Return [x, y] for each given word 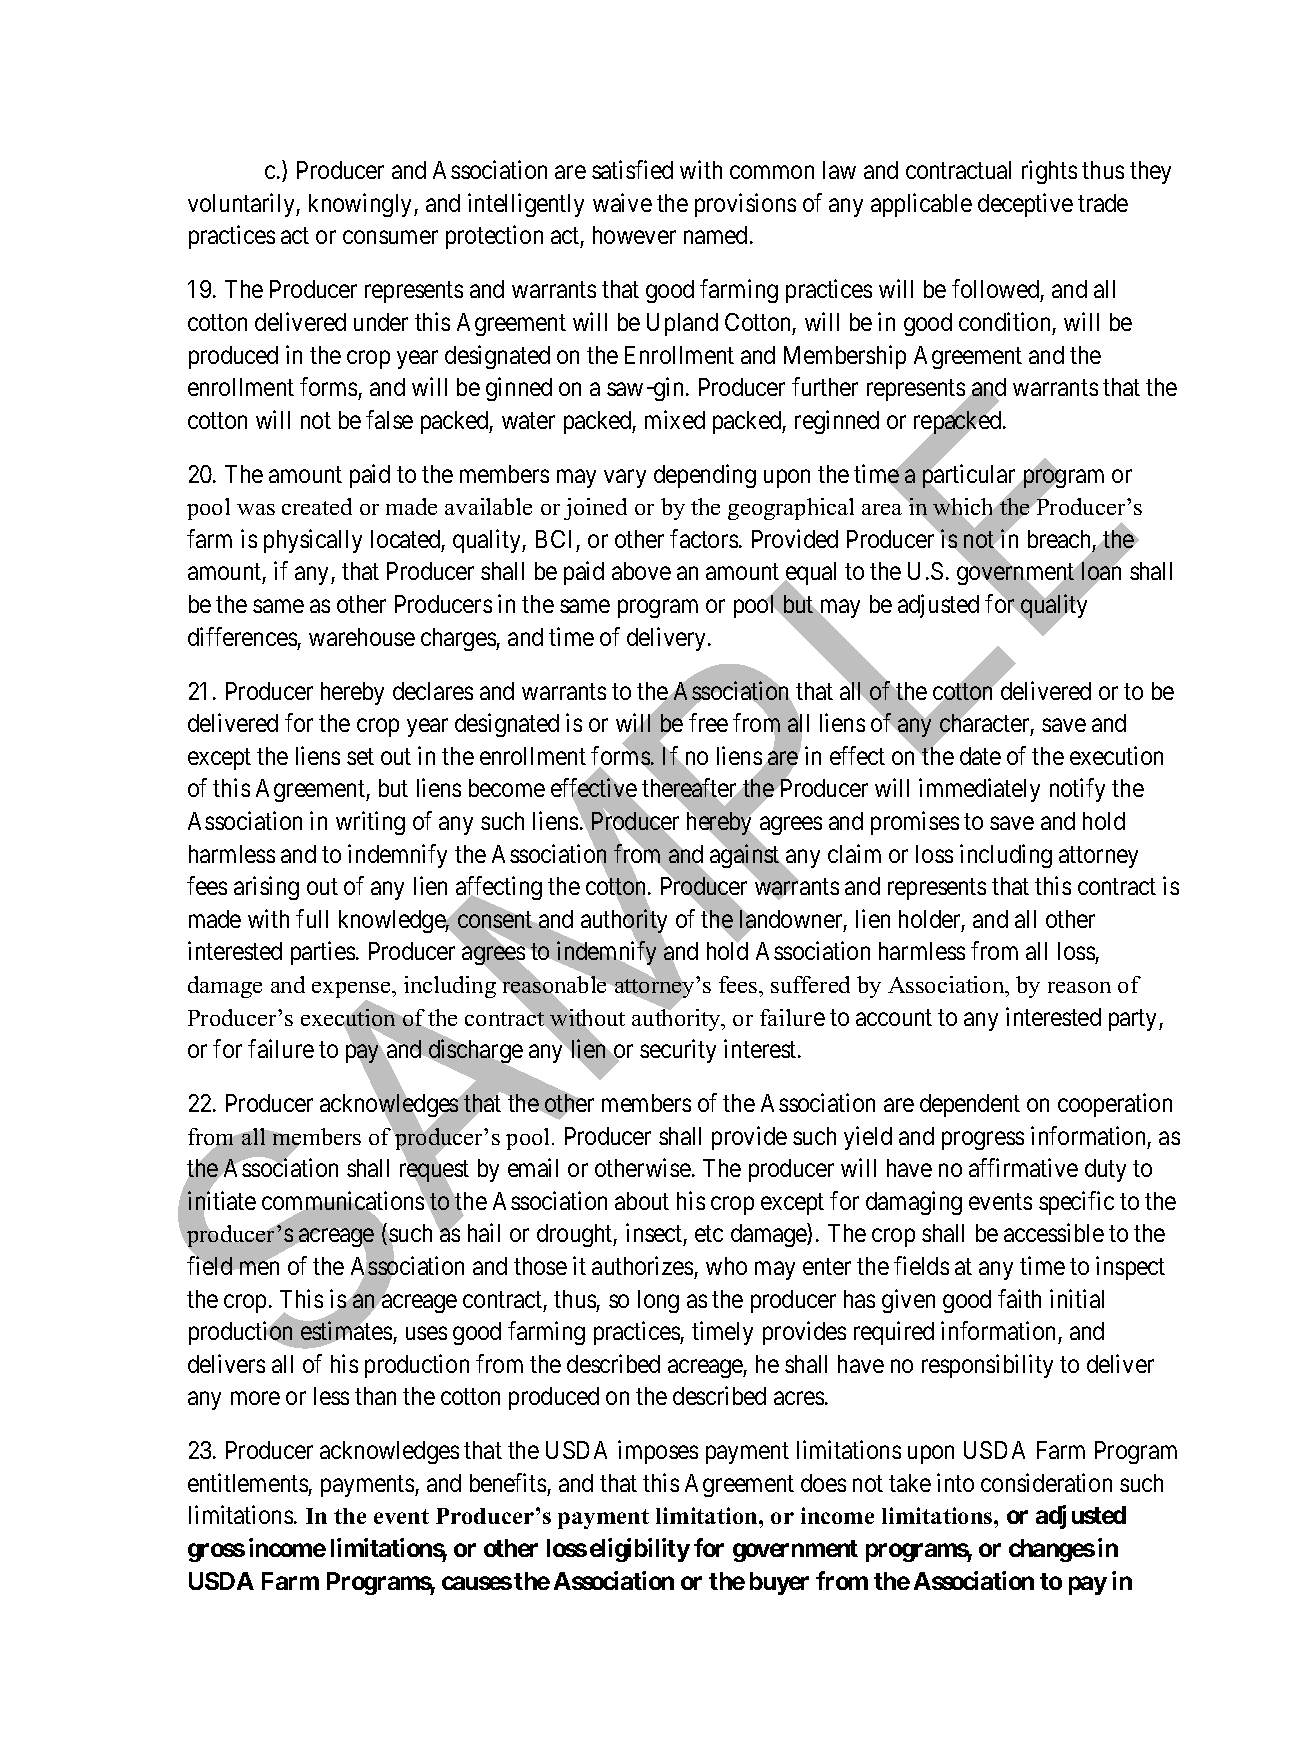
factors [704, 538]
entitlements [248, 1482]
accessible [1054, 1232]
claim [854, 853]
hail [484, 1232]
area [882, 509]
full [312, 918]
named [715, 235]
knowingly [362, 205]
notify [1077, 790]
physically [313, 541]
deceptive [1025, 205]
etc [709, 1234]
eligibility [640, 1550]
